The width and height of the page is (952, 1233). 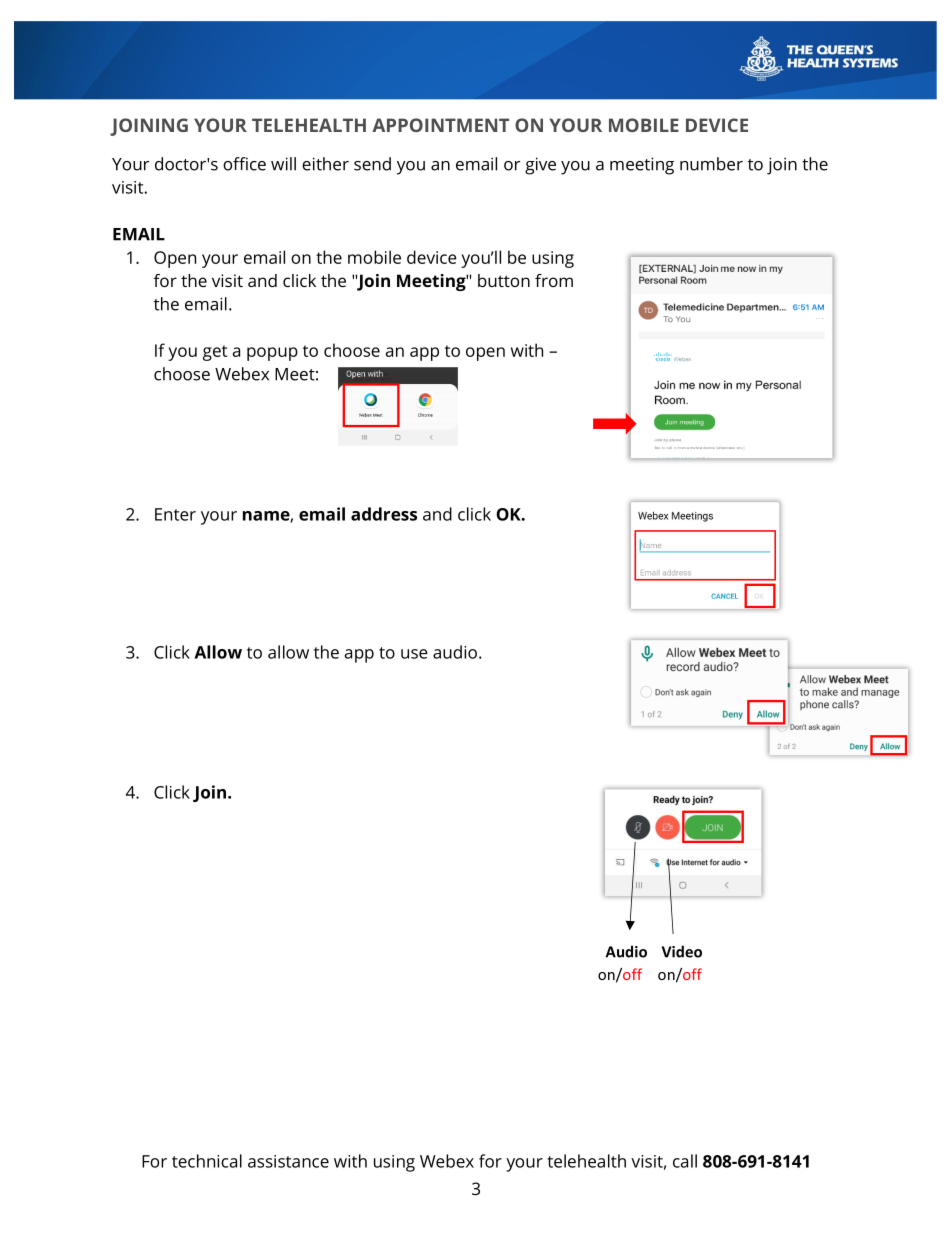 I want to click on from, so click(x=554, y=280).
